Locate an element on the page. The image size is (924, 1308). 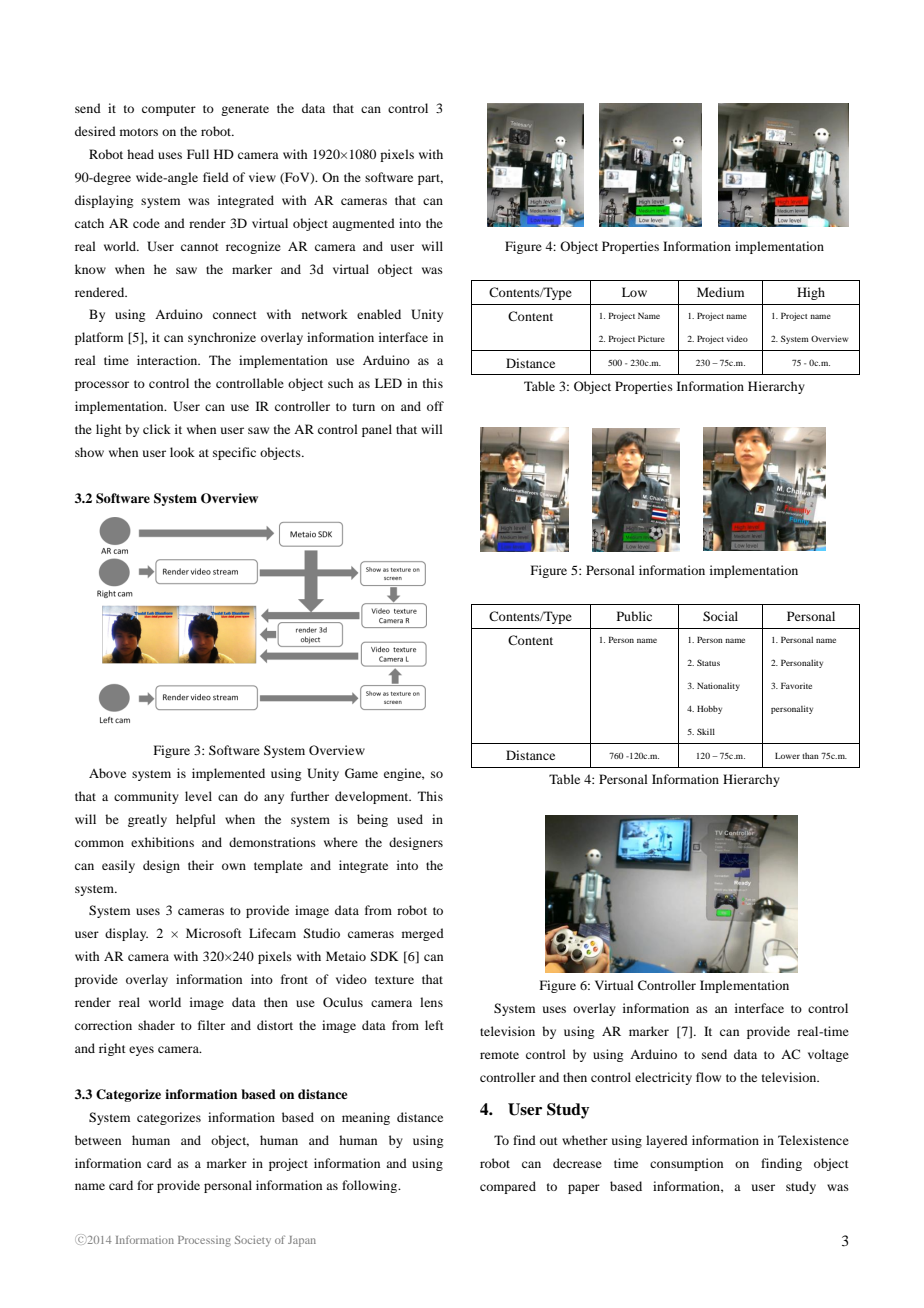
Picture is located at coordinates (651, 338).
